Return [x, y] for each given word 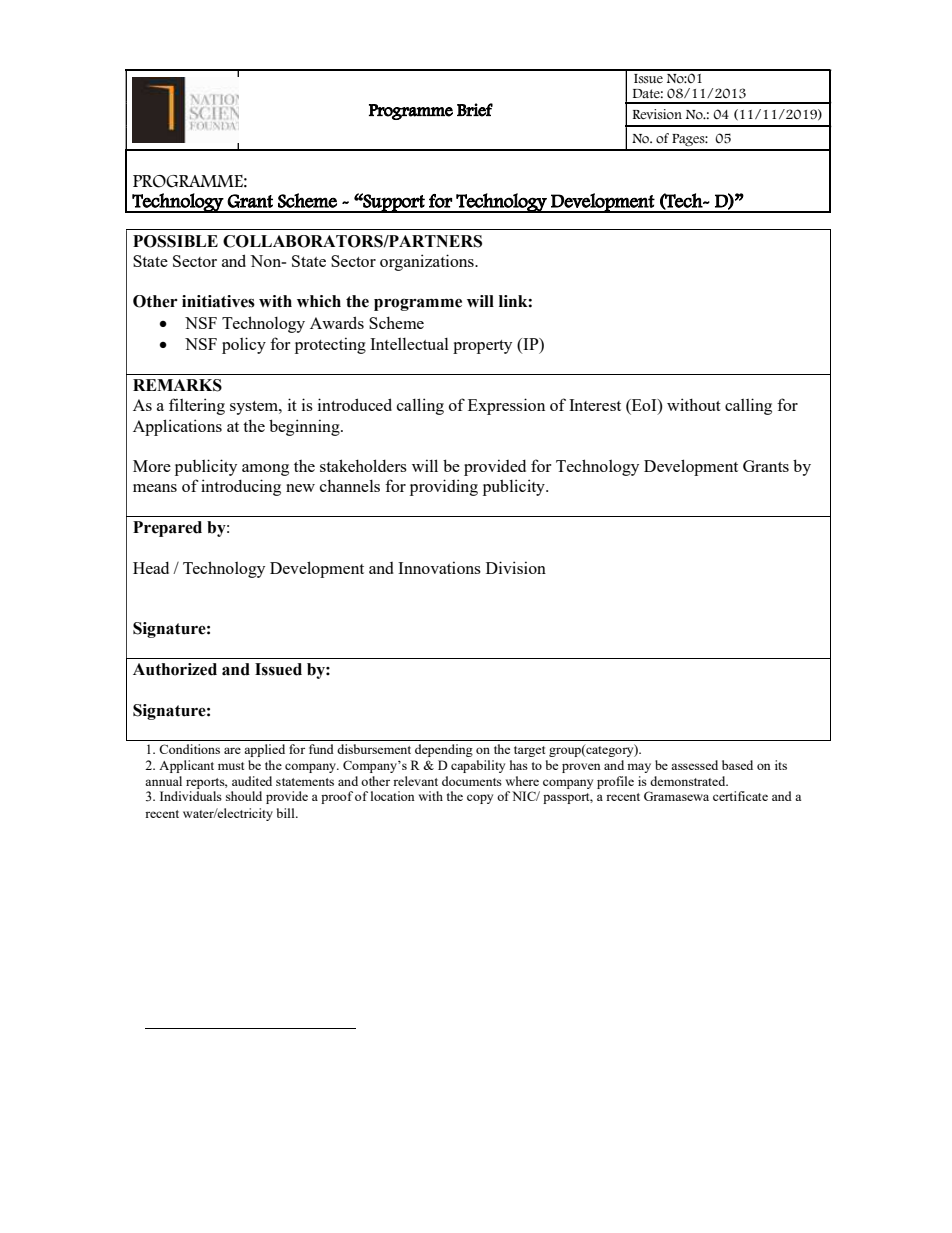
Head [151, 568]
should [244, 796]
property [482, 347]
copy [480, 799]
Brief [475, 110]
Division [516, 567]
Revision [657, 114]
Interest [595, 405]
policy [244, 345]
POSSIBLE [175, 241]
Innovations [439, 567]
